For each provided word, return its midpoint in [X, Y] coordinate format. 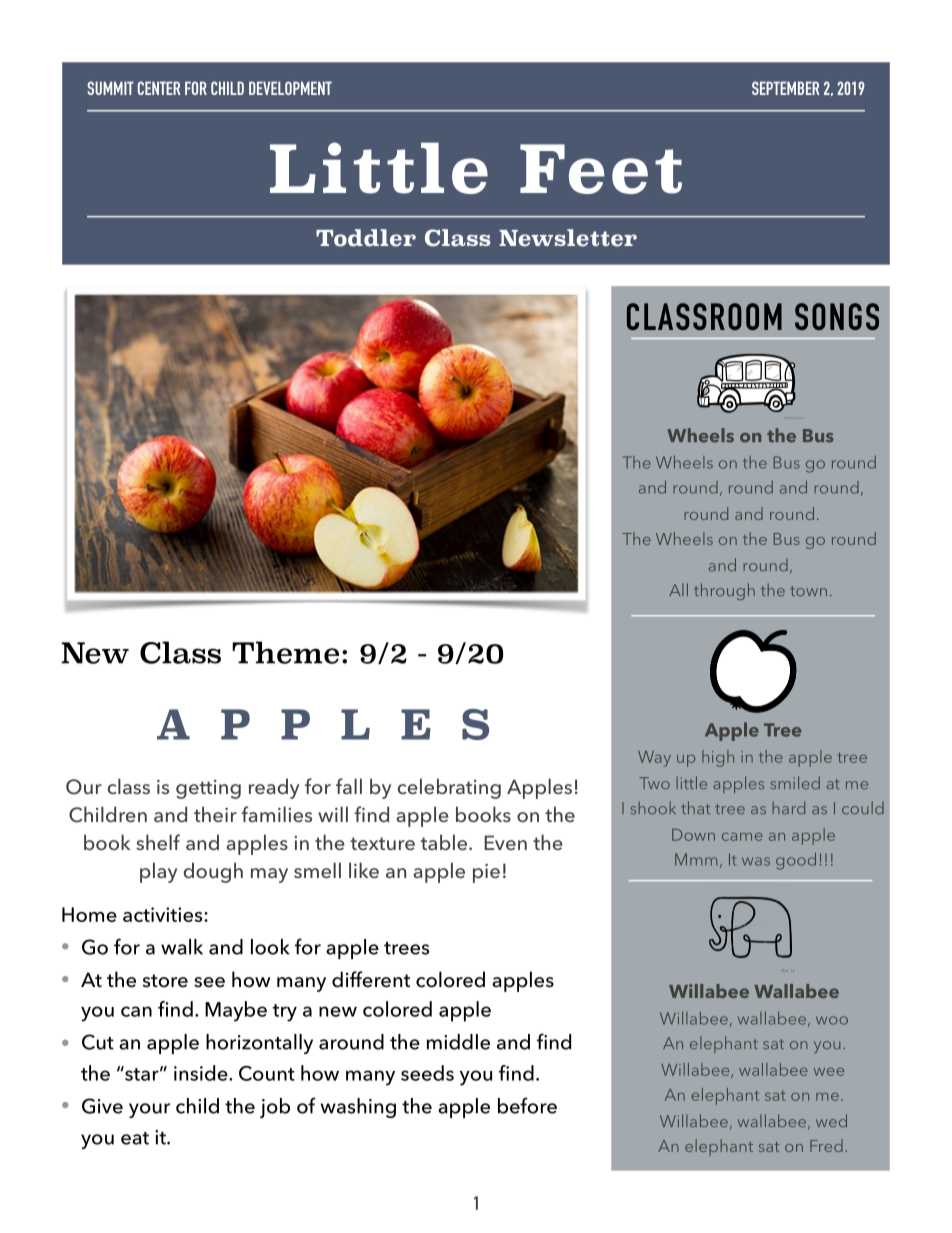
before [527, 1105]
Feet [601, 169]
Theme [285, 652]
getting [208, 789]
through [724, 591]
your [149, 1110]
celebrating [449, 788]
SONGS [837, 316]
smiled [795, 782]
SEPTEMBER [786, 88]
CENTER [159, 88]
